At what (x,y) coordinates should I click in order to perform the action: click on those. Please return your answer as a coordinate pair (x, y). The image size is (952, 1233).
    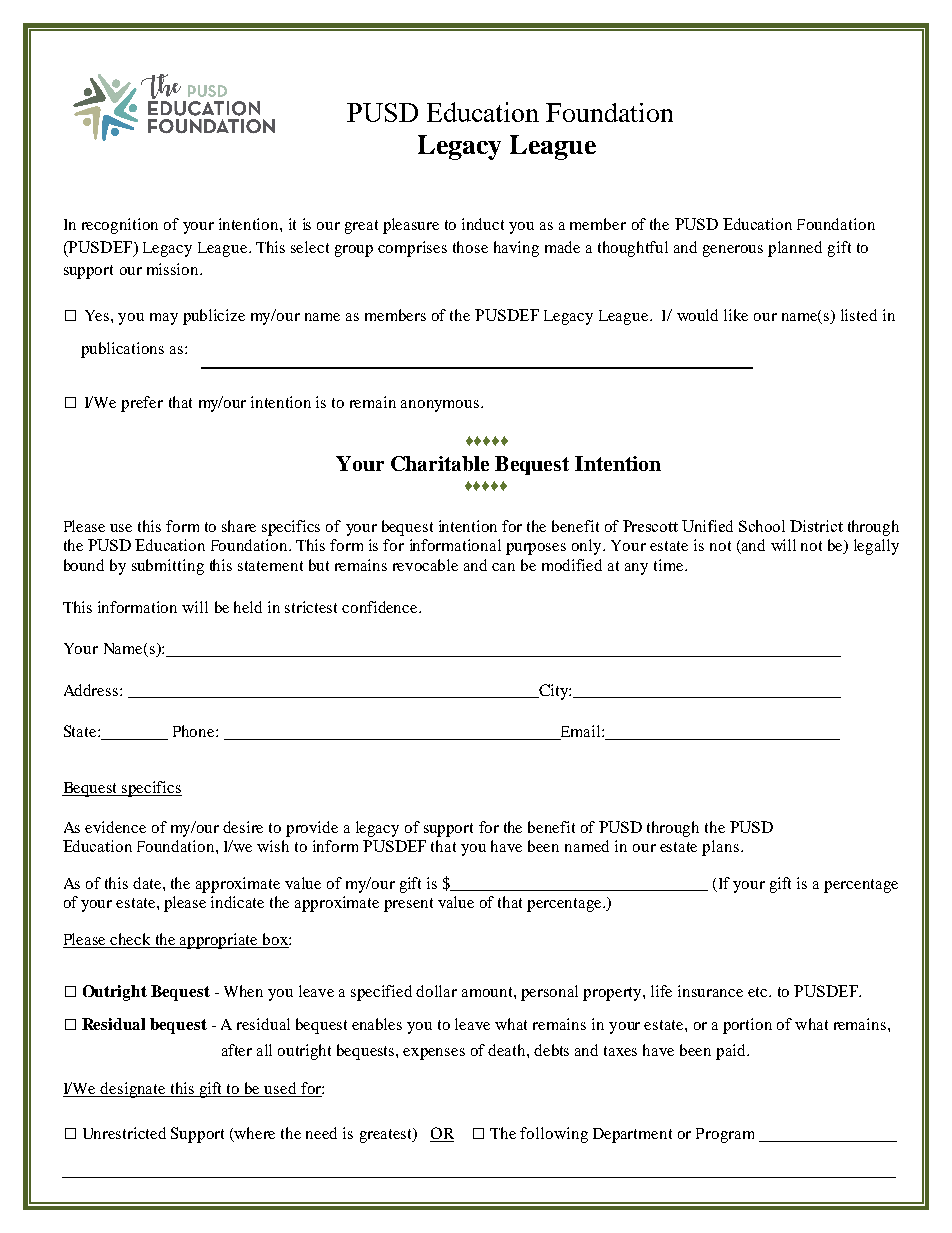
    Looking at the image, I should click on (470, 247).
